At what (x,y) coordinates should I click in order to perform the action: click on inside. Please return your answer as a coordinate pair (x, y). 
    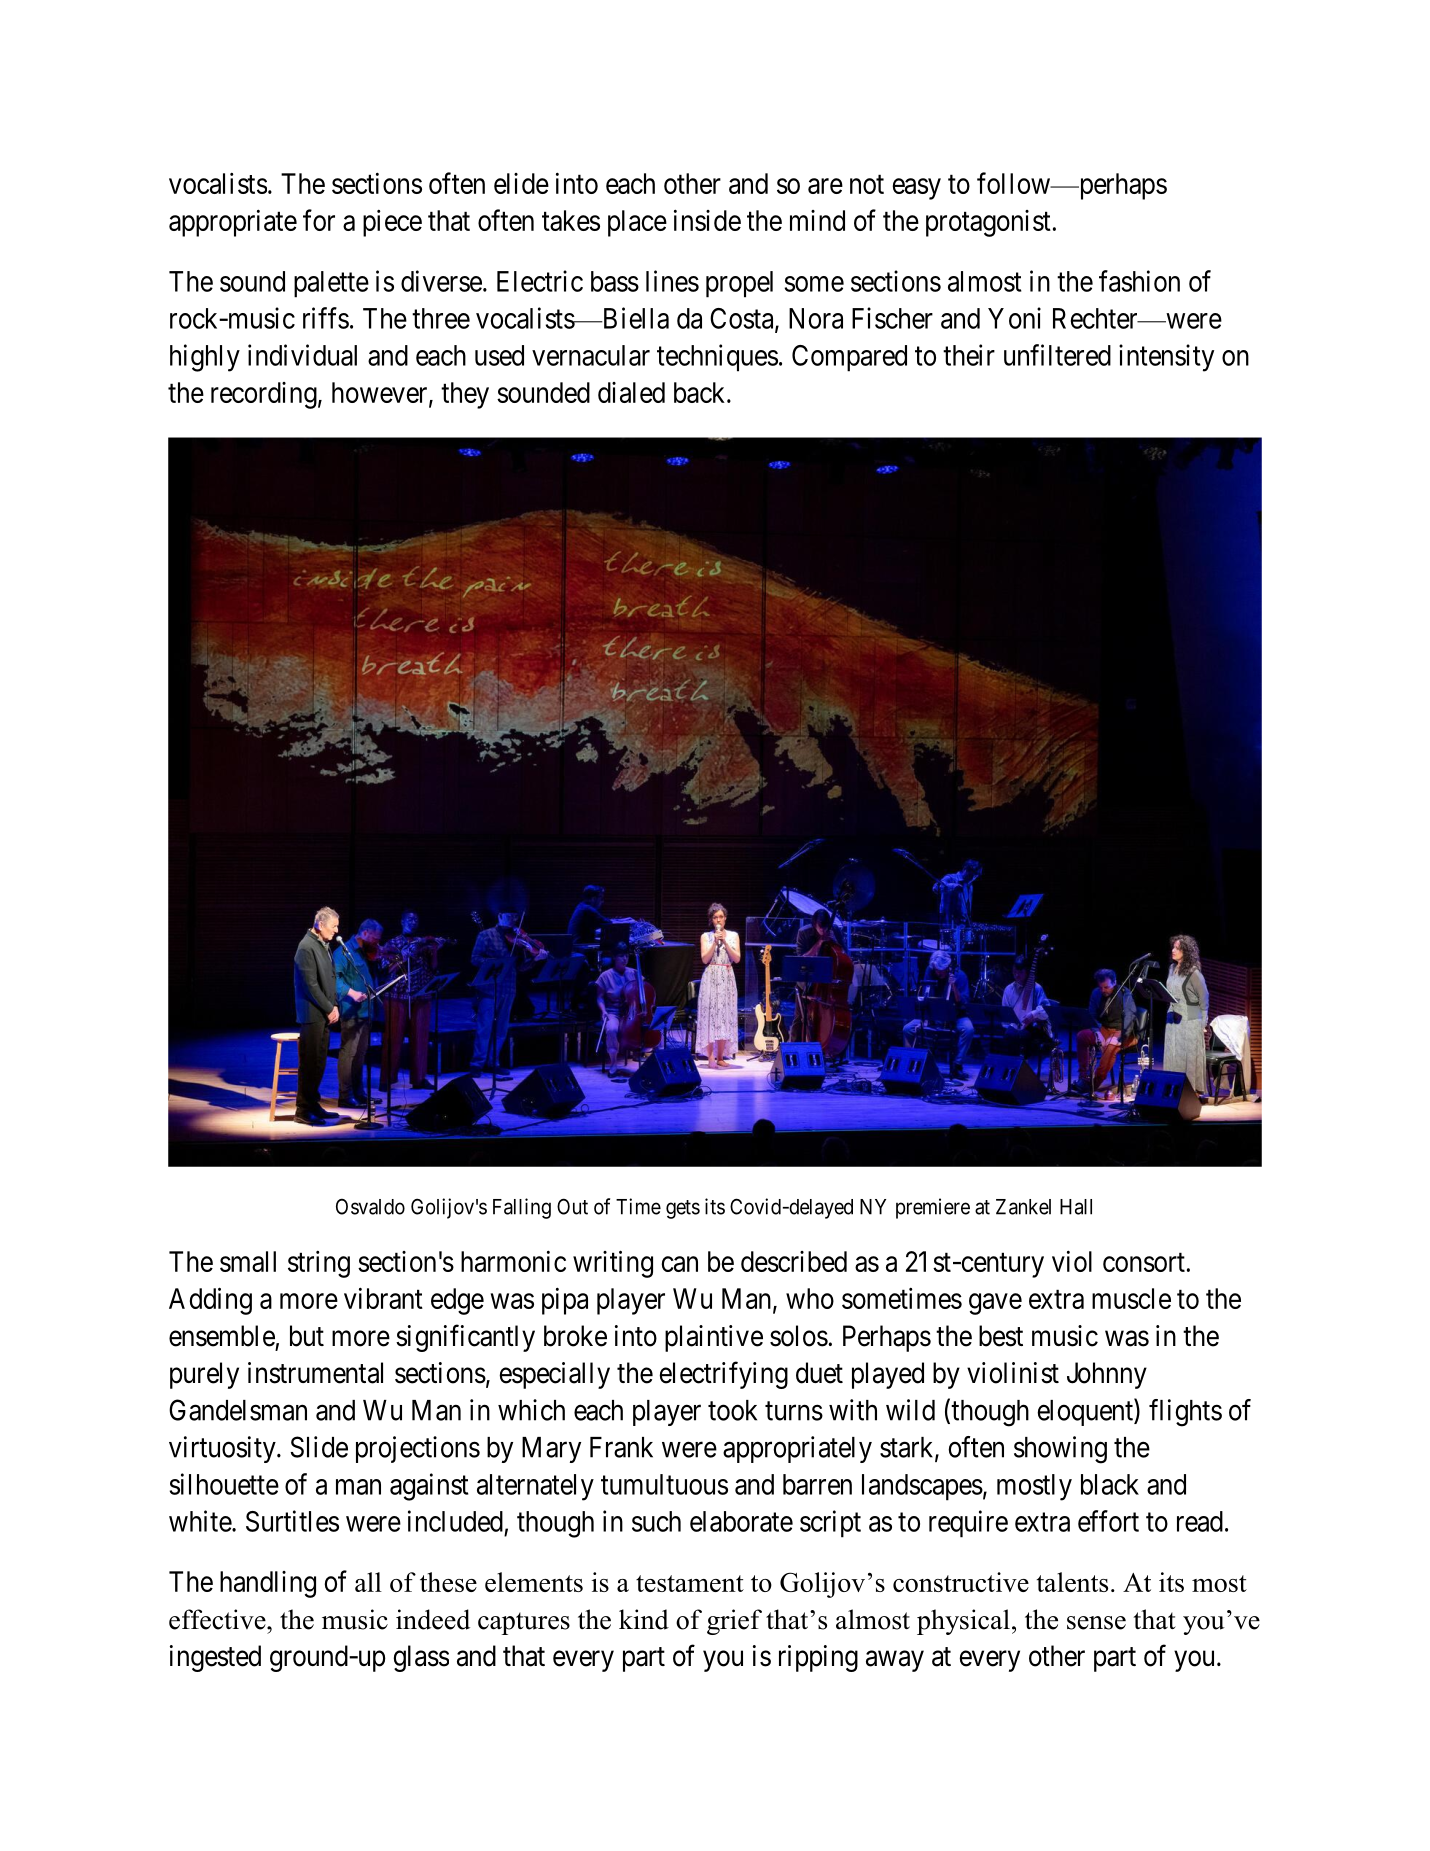
    Looking at the image, I should click on (707, 220).
